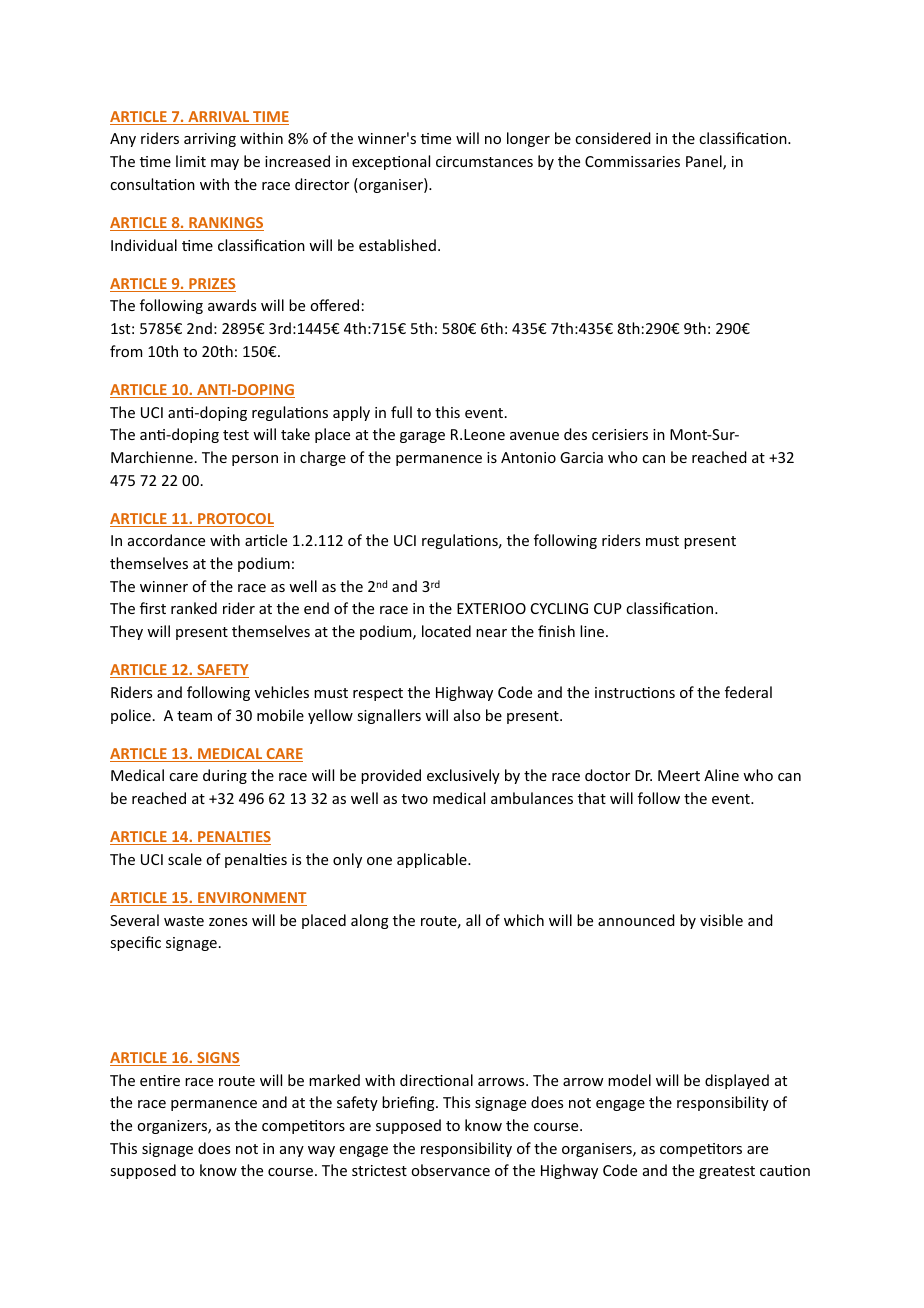  Describe the element at coordinates (217, 1059) in the screenshot. I see `SIGNS` at that location.
